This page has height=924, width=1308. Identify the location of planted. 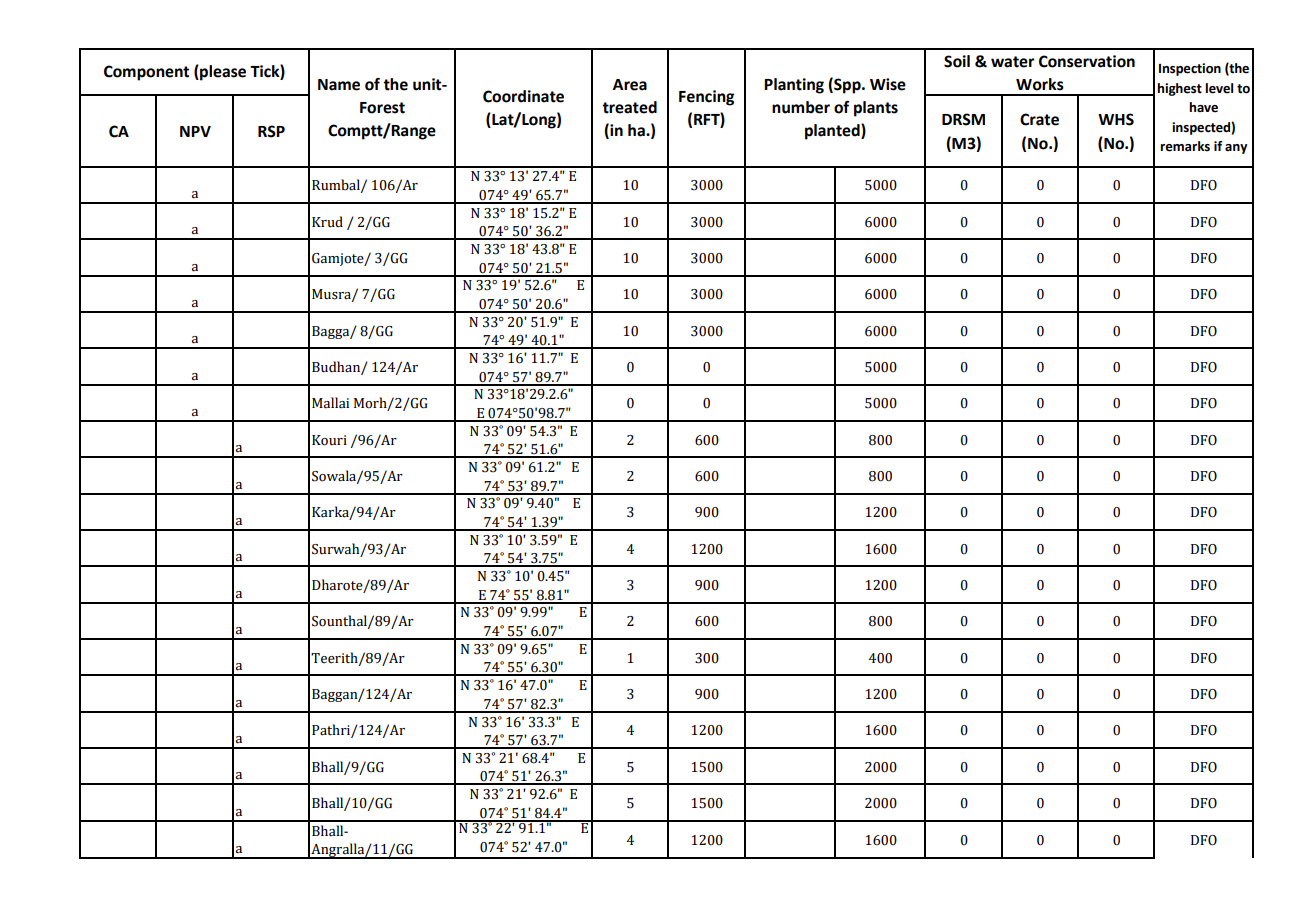
(833, 131).
